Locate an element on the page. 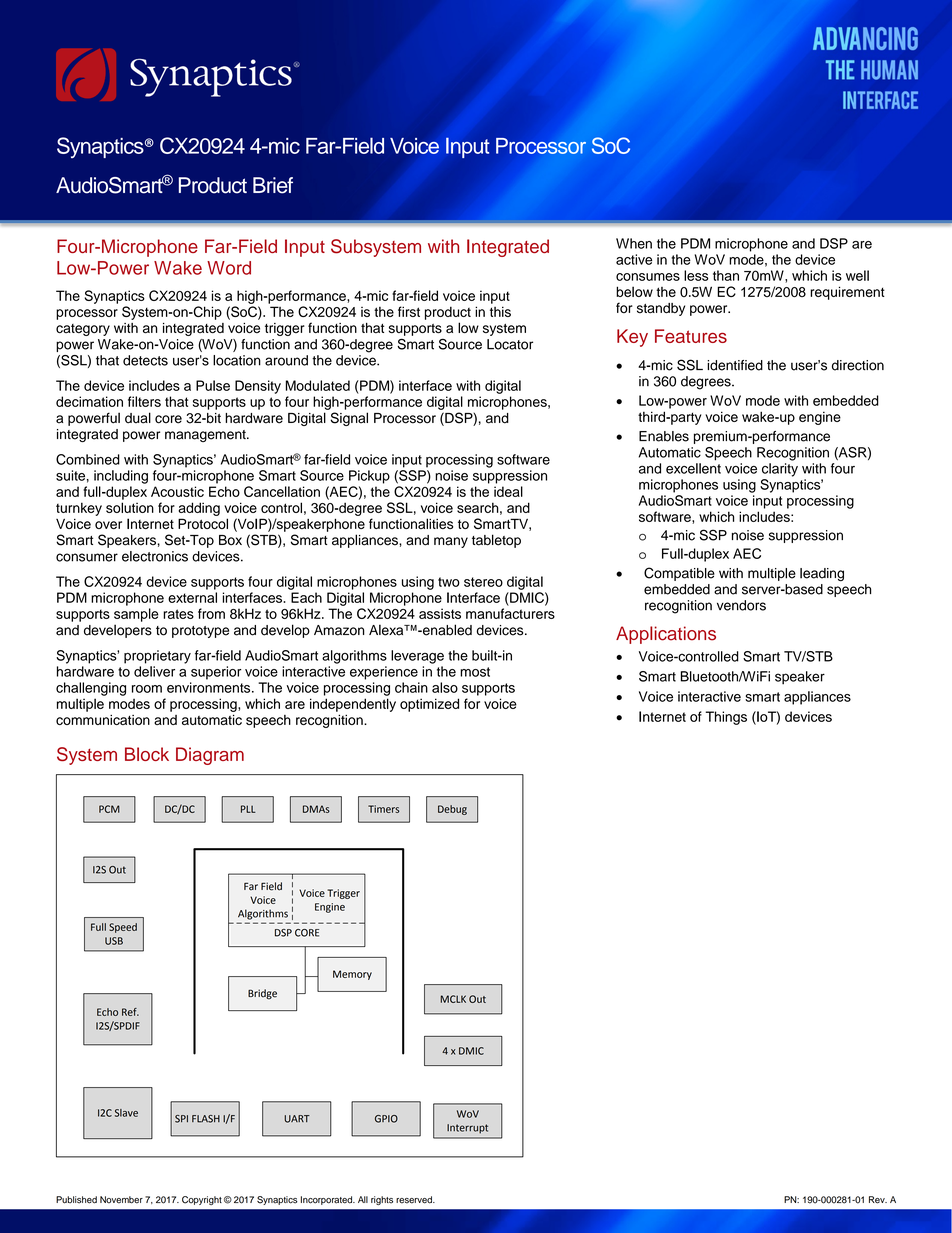  than is located at coordinates (726, 275).
